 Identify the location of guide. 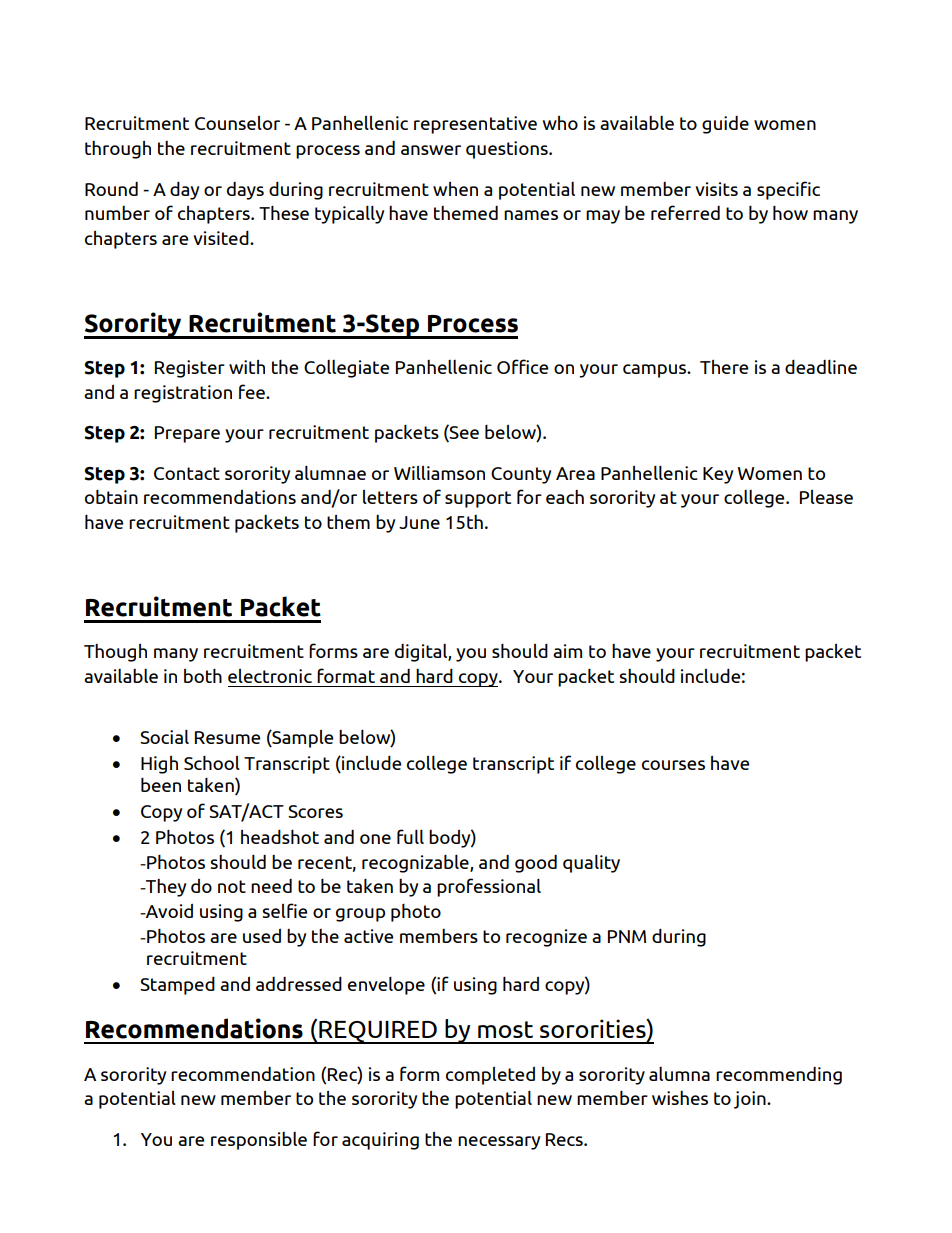
(725, 125).
